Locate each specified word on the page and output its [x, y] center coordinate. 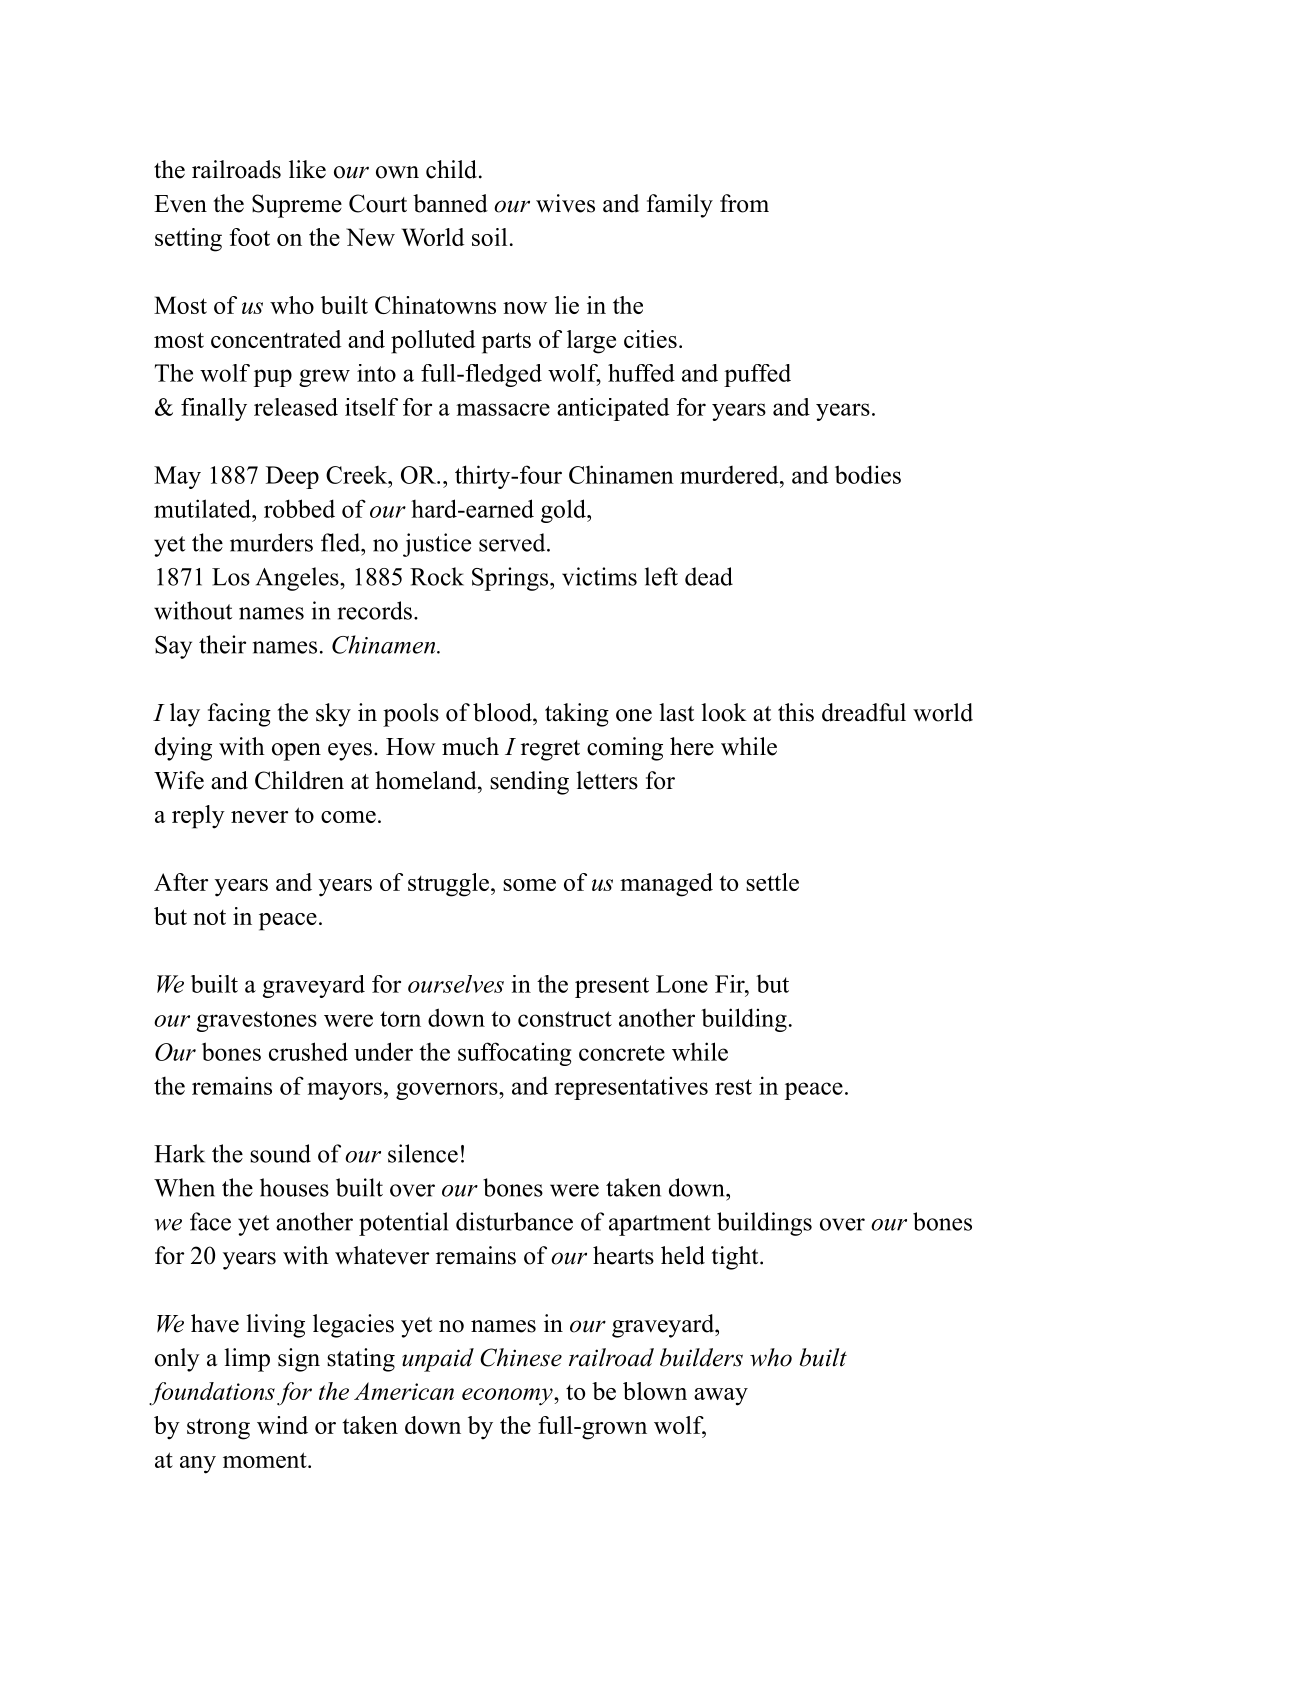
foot [249, 237]
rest [733, 1087]
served [512, 542]
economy [508, 1397]
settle [772, 882]
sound [280, 1153]
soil [489, 237]
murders [271, 542]
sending [529, 783]
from [744, 203]
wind [282, 1425]
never [259, 817]
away [721, 1397]
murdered [730, 475]
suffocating [514, 1054]
